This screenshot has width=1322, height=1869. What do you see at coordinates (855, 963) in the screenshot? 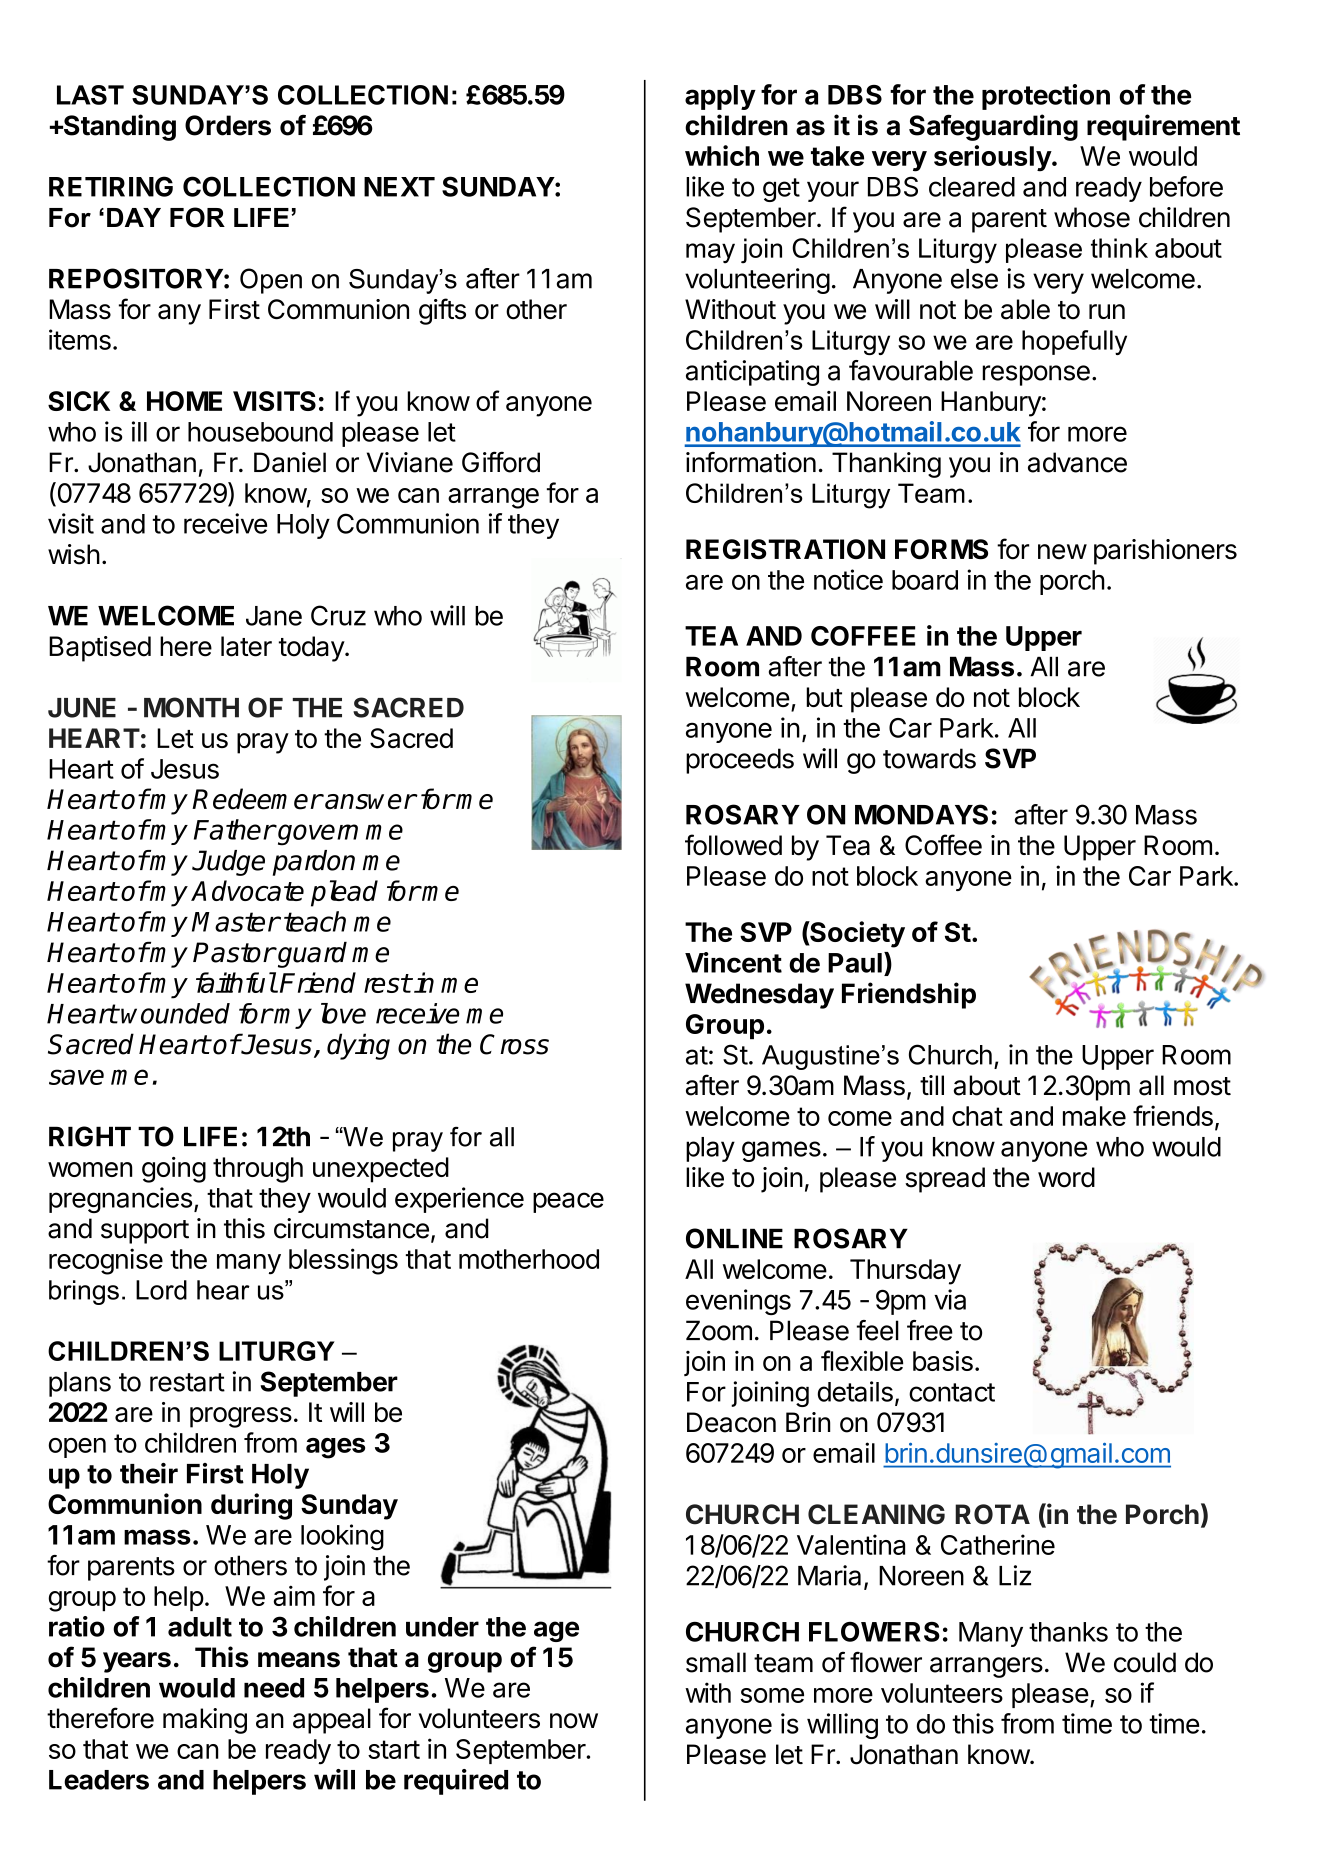
I see `Paul` at bounding box center [855, 963].
